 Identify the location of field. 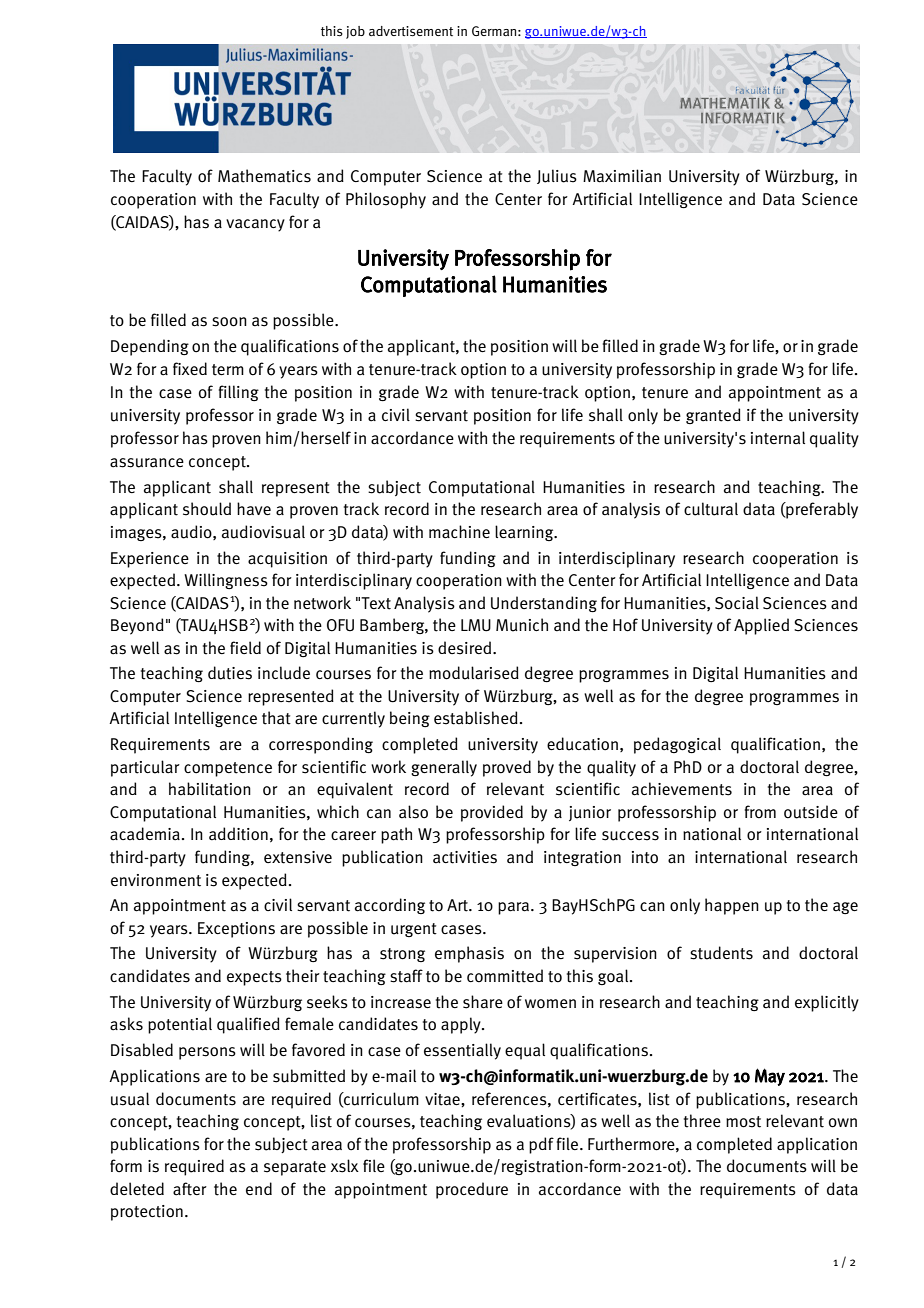
(245, 647).
